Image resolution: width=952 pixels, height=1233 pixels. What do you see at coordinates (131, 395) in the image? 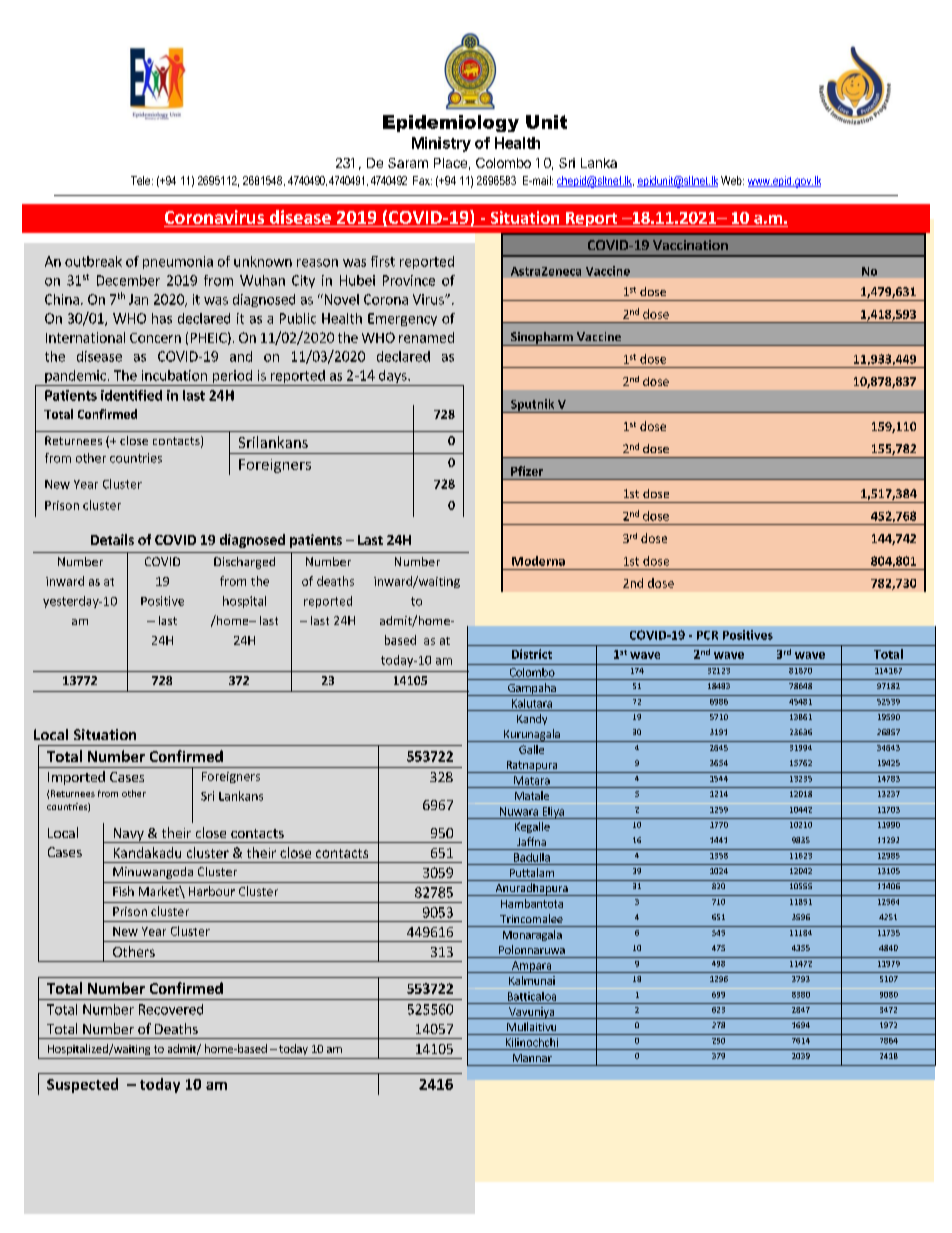
I see `identified` at bounding box center [131, 395].
